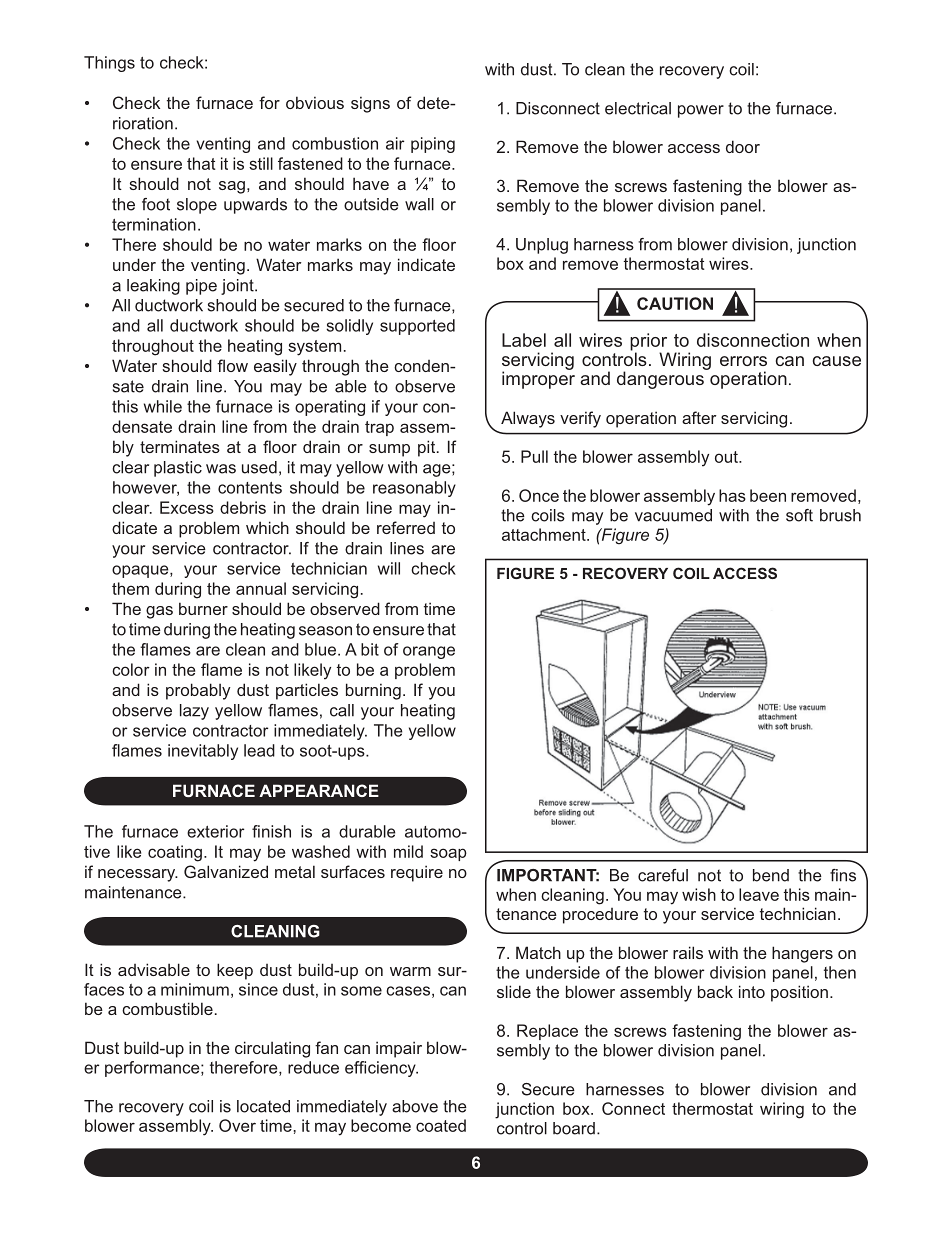 This screenshot has width=952, height=1233. Describe the element at coordinates (701, 111) in the screenshot. I see `power` at that location.
